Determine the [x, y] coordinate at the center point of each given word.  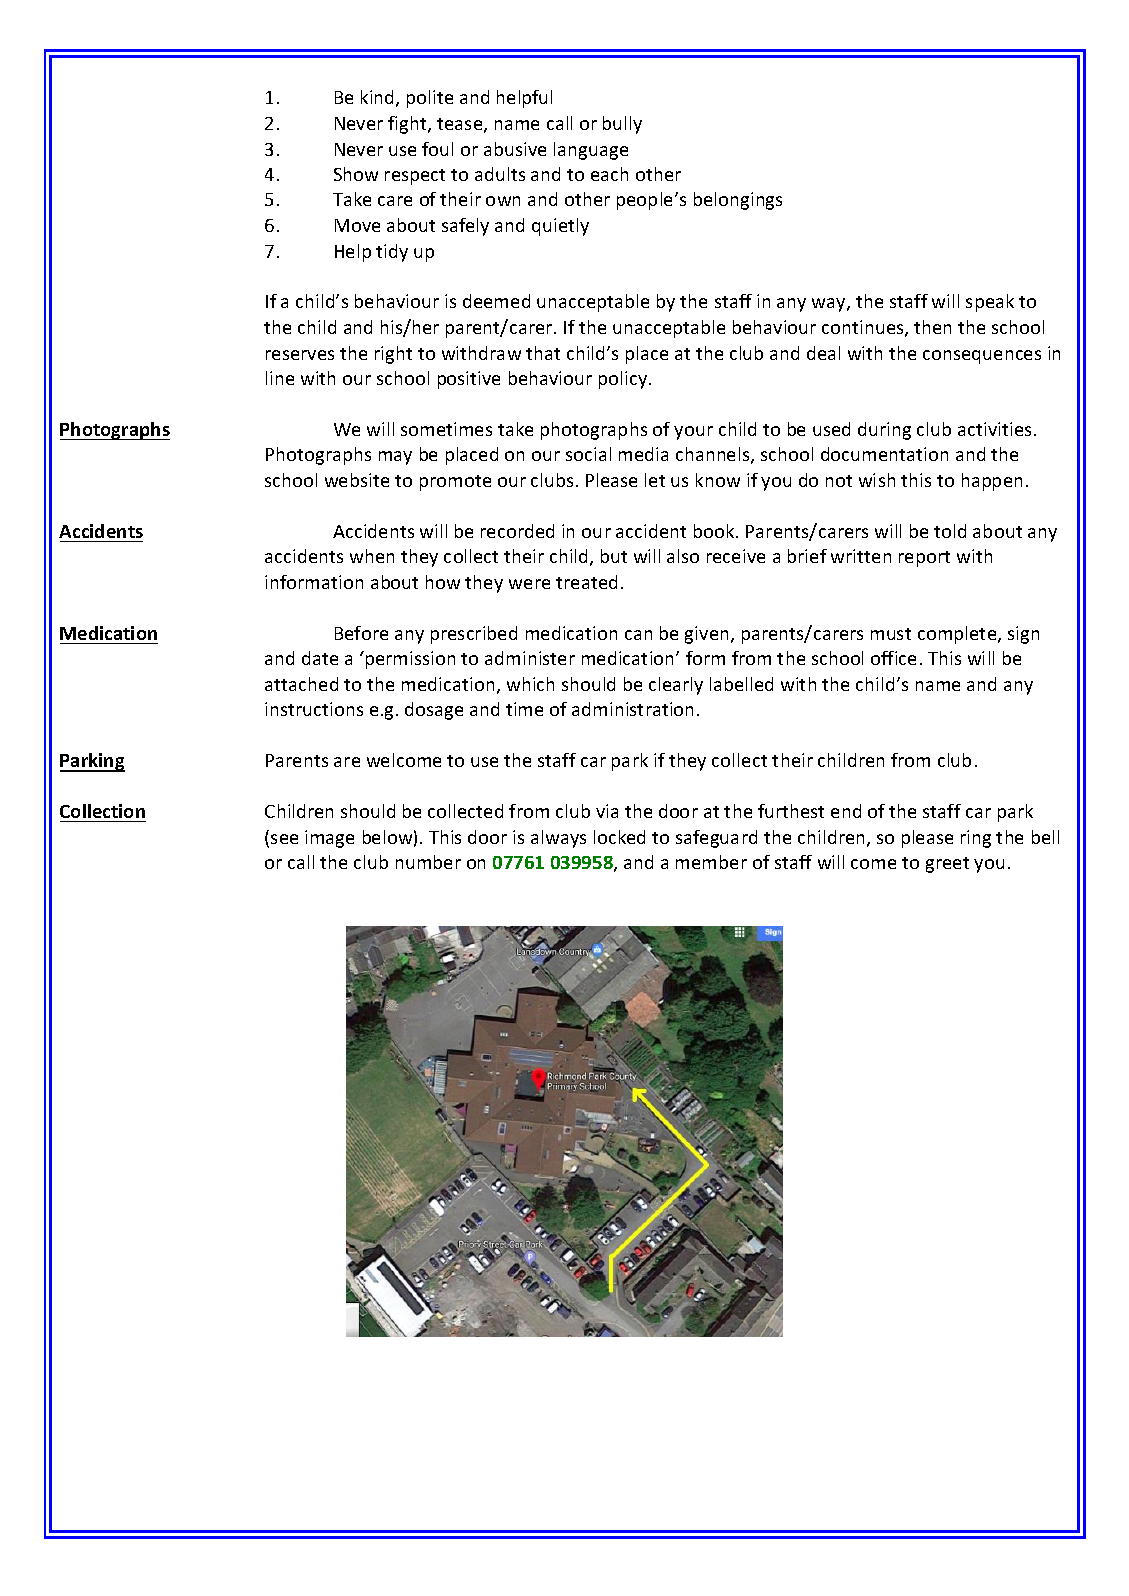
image [329, 839]
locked [619, 837]
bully [622, 125]
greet [947, 865]
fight [408, 125]
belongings [738, 201]
